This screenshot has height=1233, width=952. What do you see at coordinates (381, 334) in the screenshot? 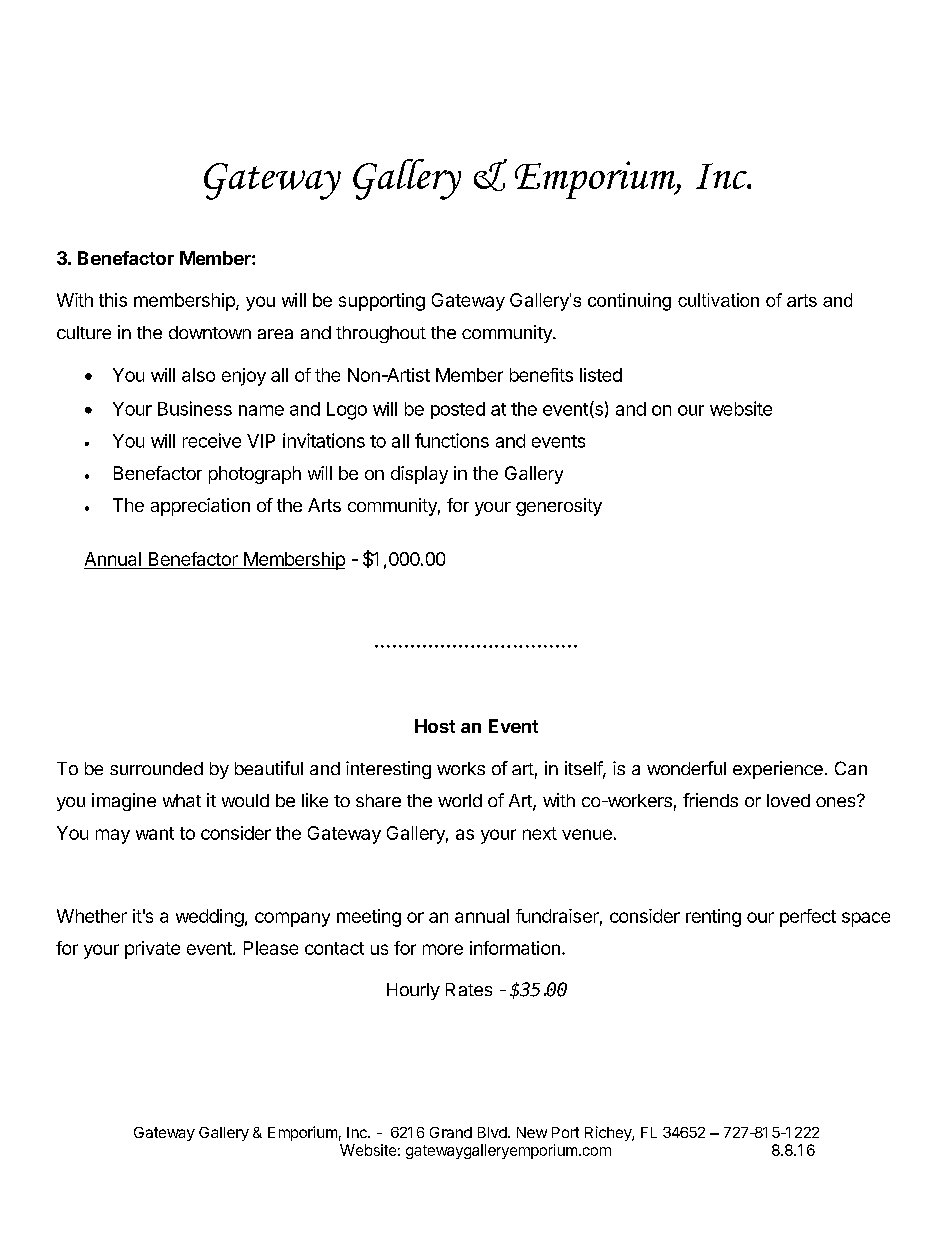
I see `throughout` at bounding box center [381, 334].
